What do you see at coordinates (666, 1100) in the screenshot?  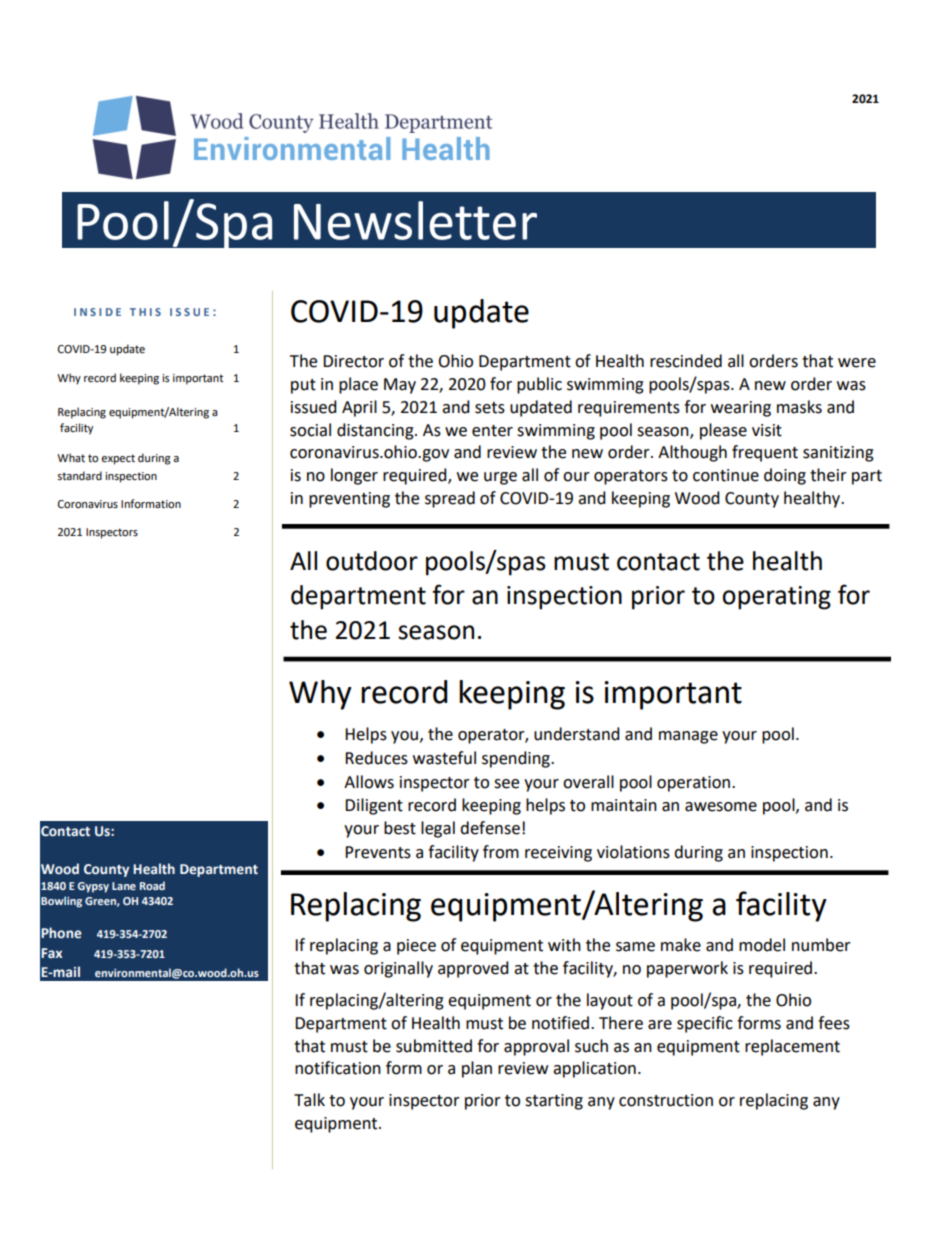 I see `construction` at bounding box center [666, 1100].
